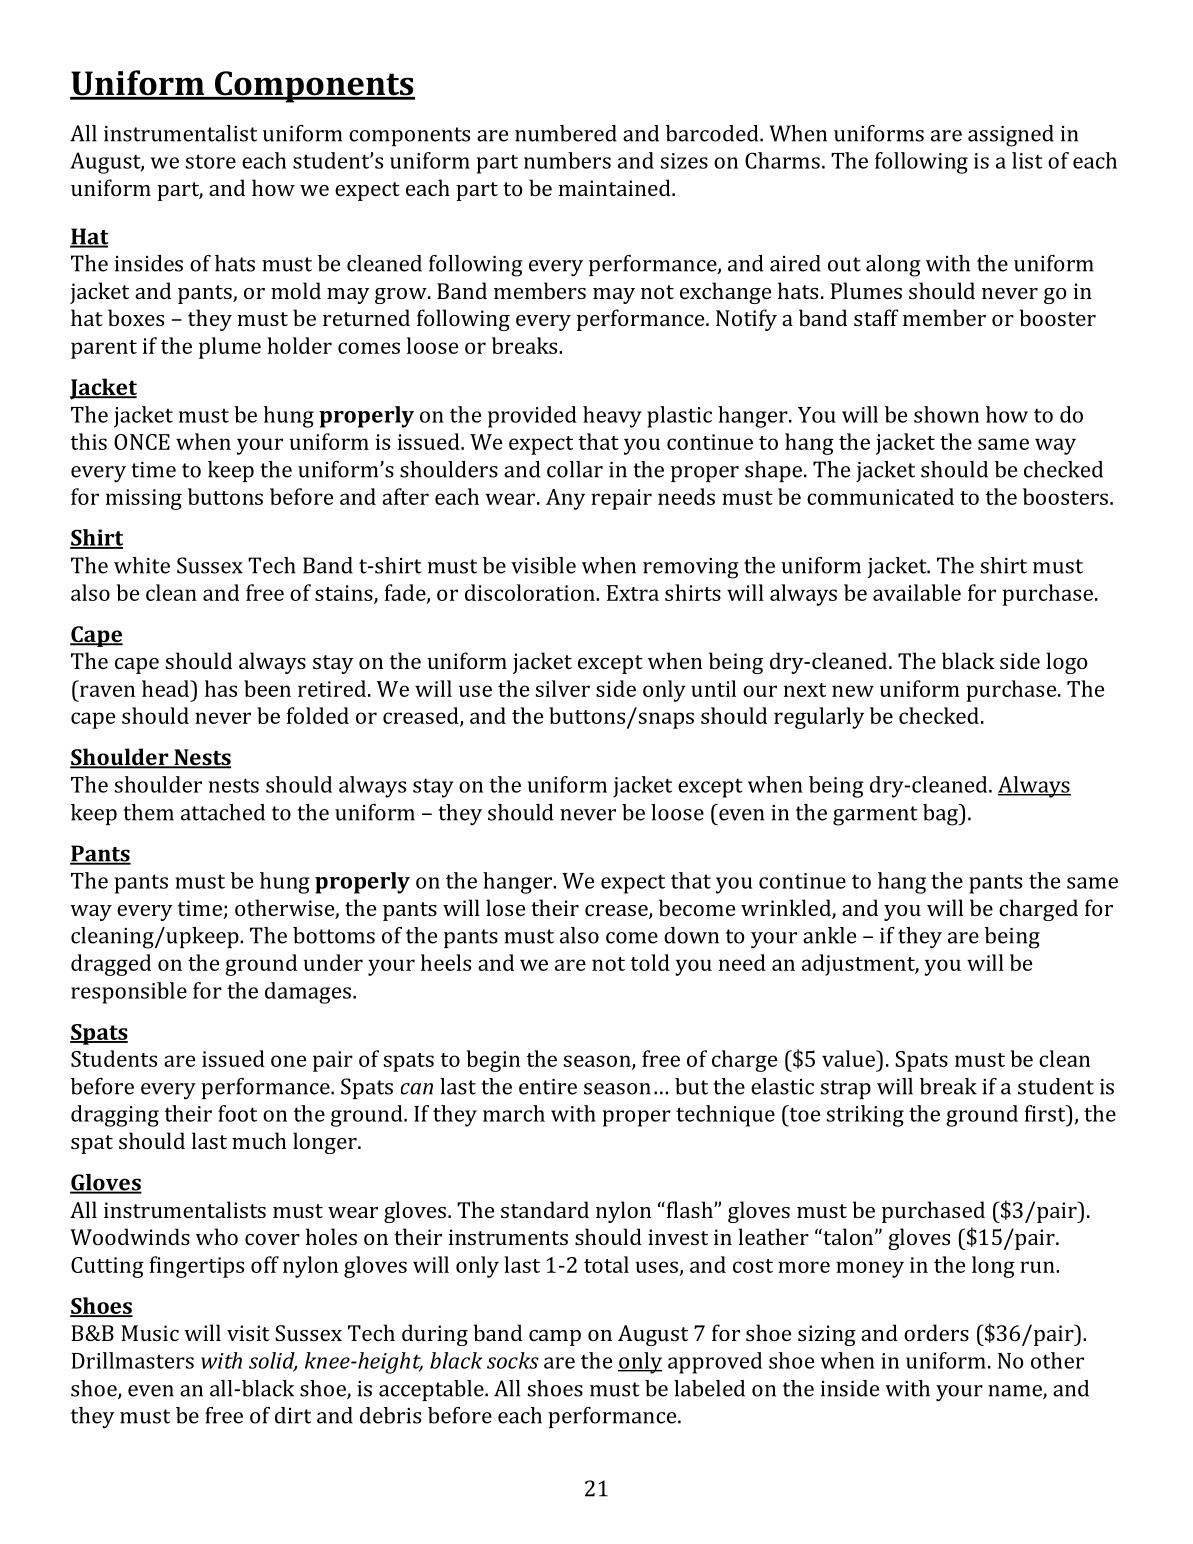 The width and height of the screenshot is (1193, 1544). I want to click on available, so click(917, 592).
